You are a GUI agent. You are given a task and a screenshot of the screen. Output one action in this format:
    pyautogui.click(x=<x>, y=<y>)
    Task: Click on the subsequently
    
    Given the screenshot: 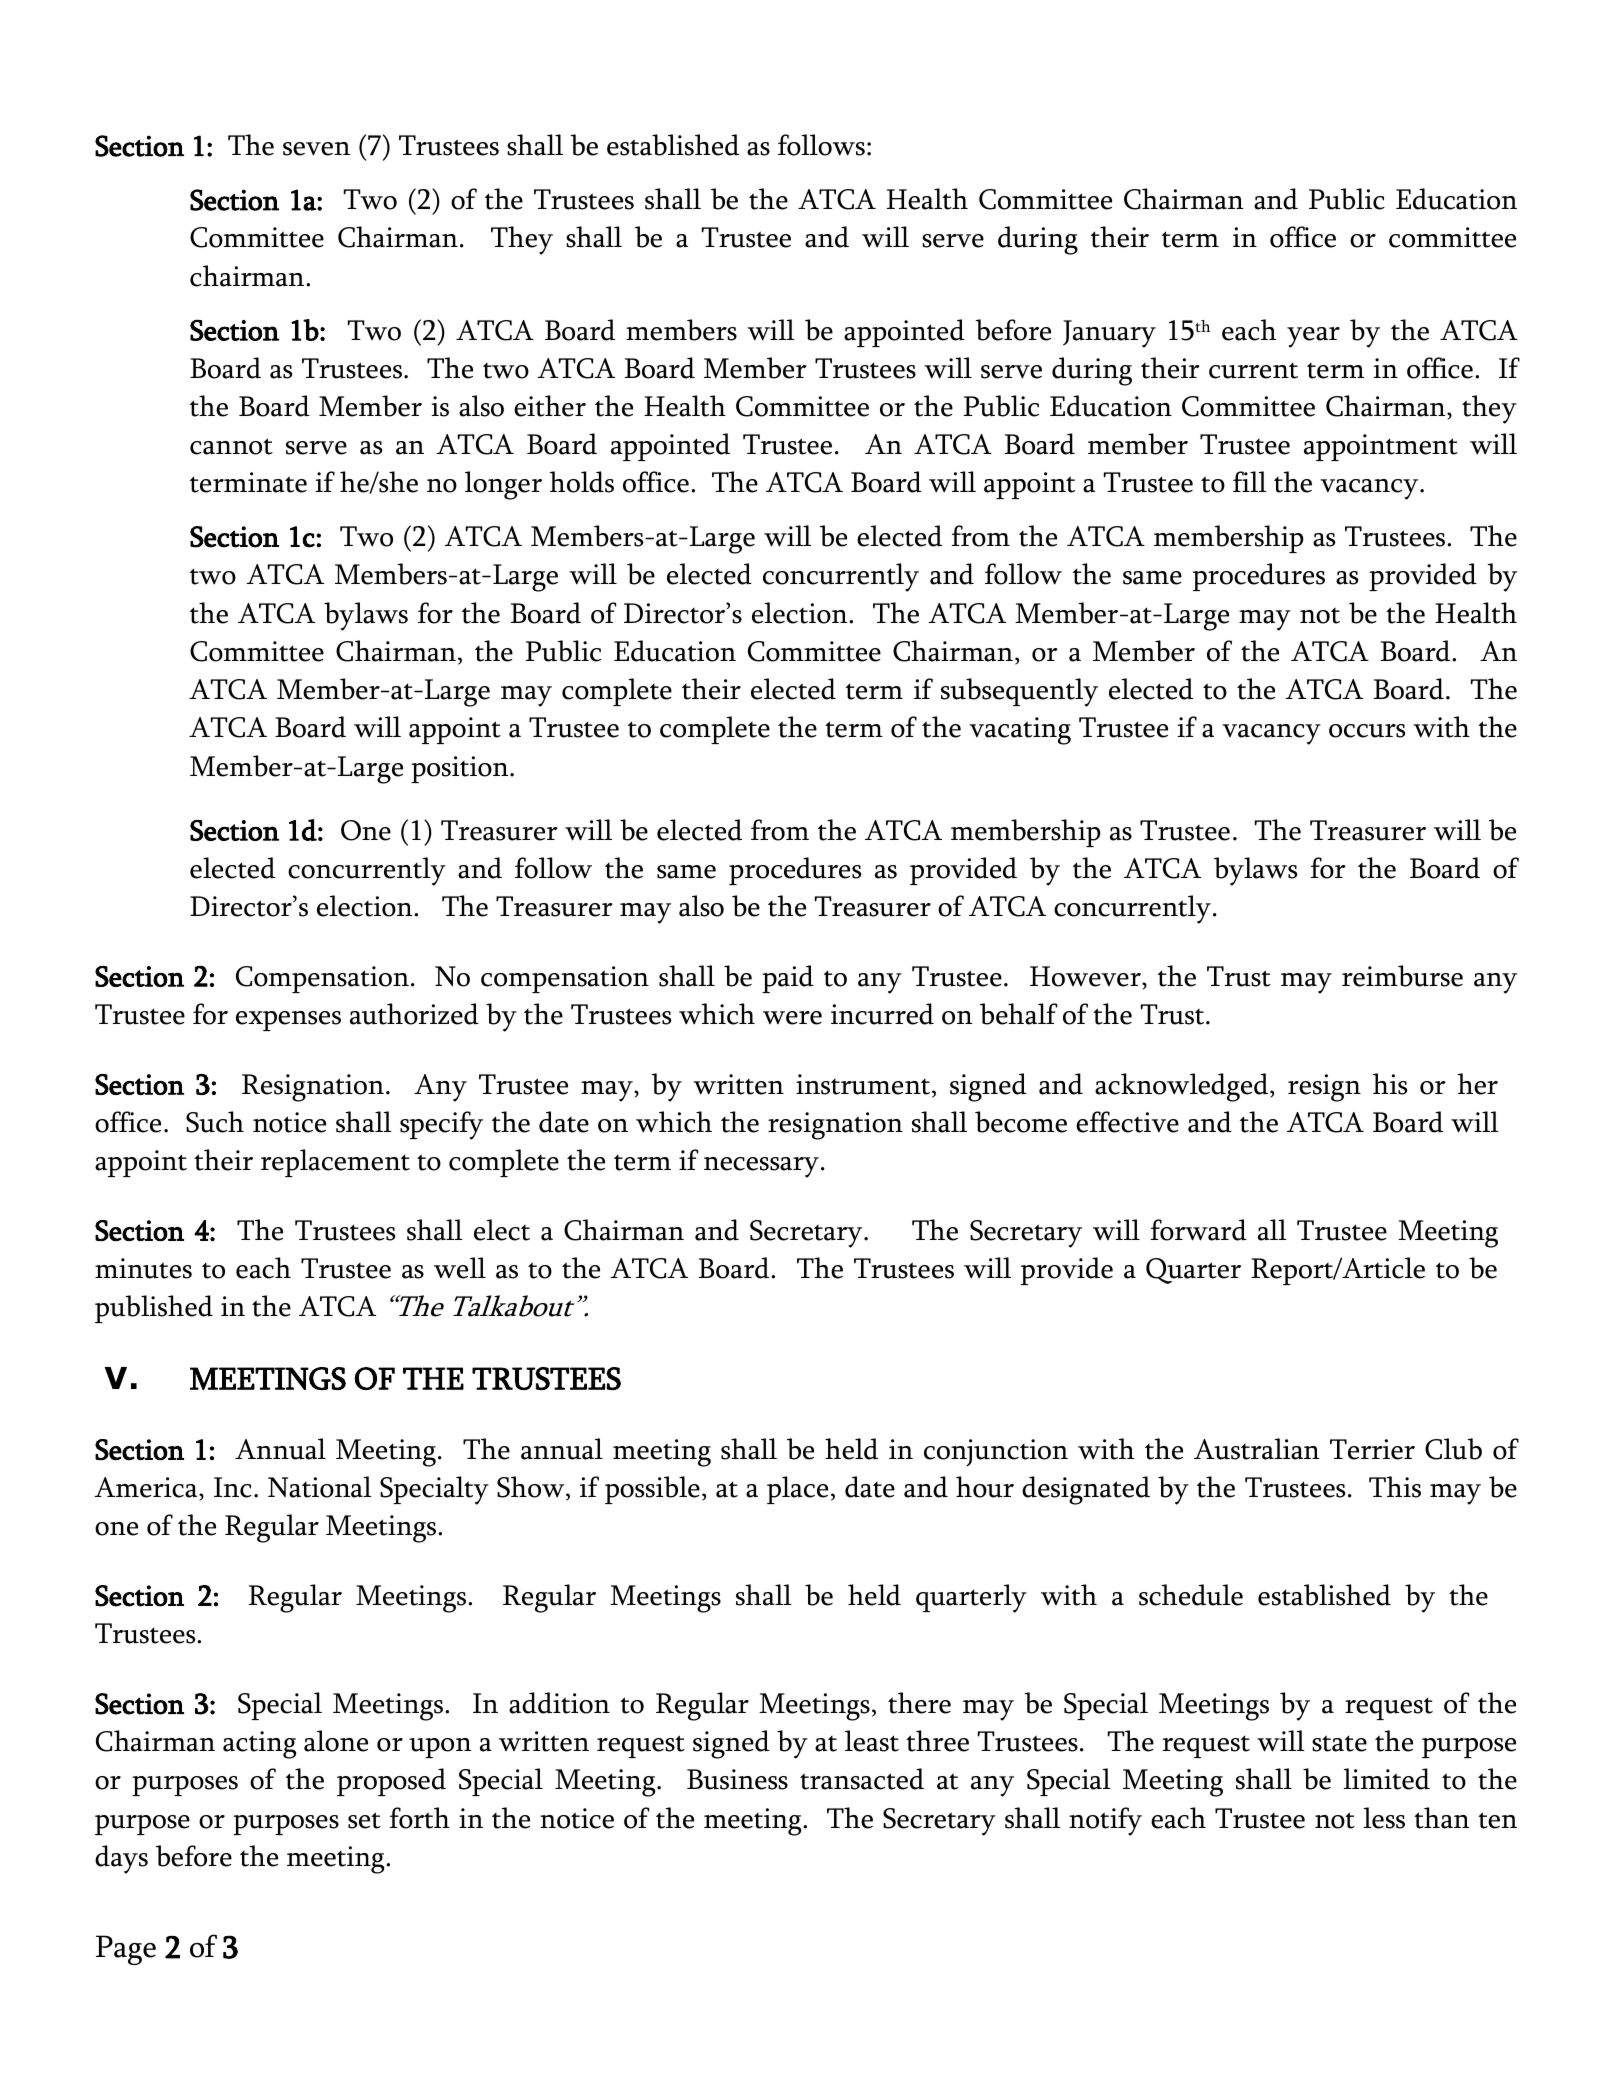 What is the action you would take?
    pyautogui.click(x=1019, y=692)
